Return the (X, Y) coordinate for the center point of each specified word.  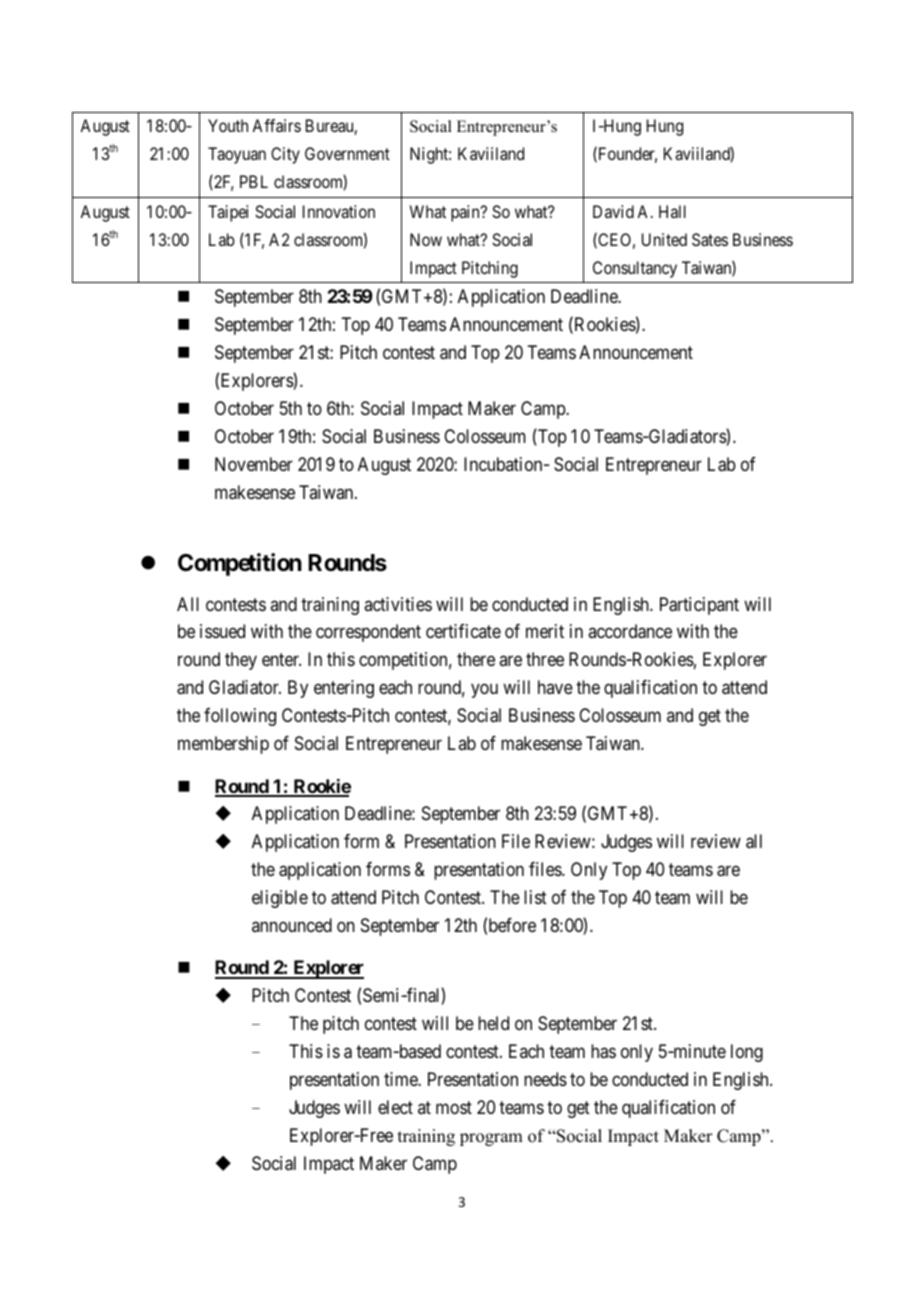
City (285, 155)
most (454, 1107)
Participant (699, 606)
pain (466, 213)
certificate (463, 631)
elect (395, 1107)
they (241, 661)
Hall (672, 211)
